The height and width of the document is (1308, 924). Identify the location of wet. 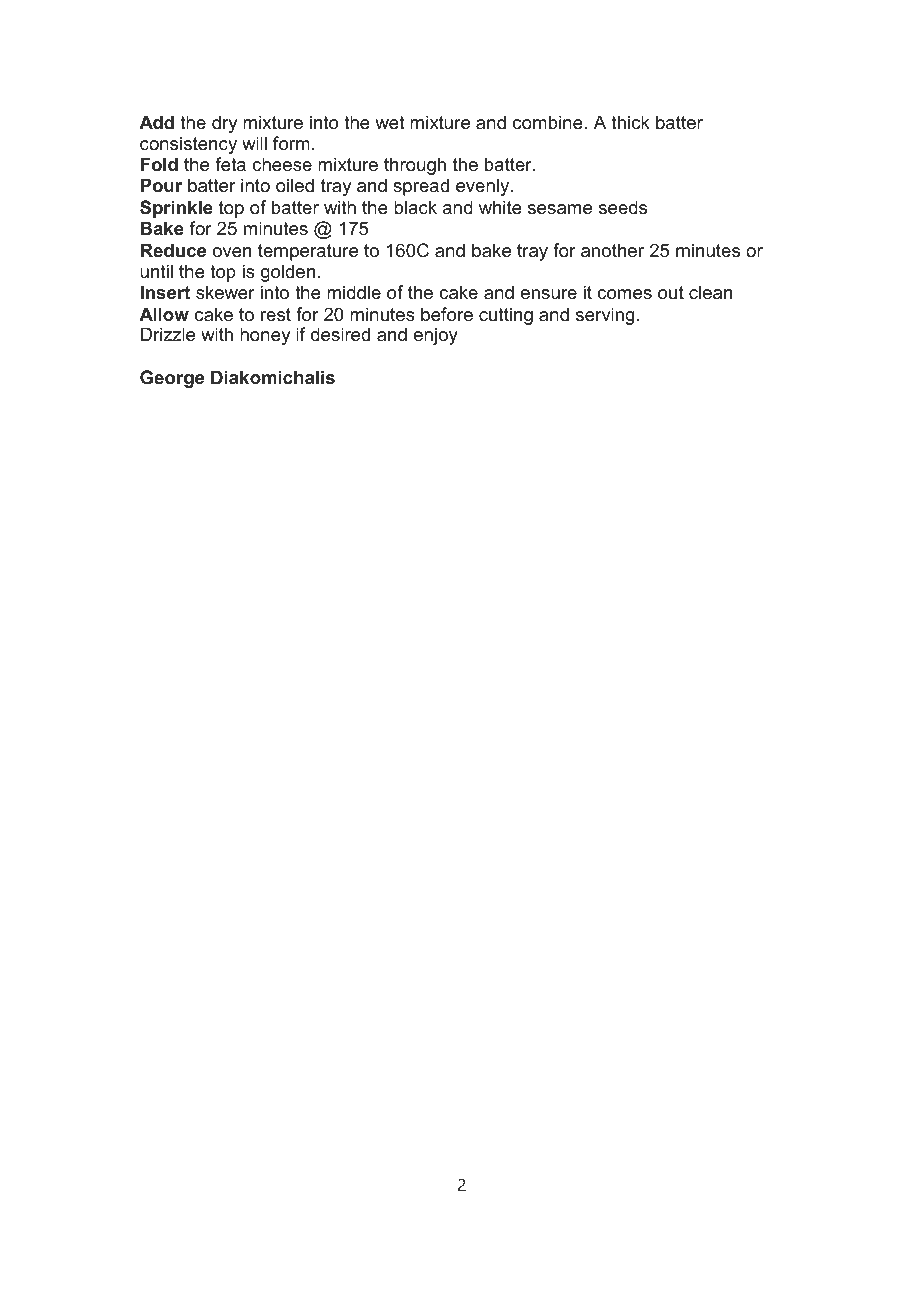
(390, 122).
